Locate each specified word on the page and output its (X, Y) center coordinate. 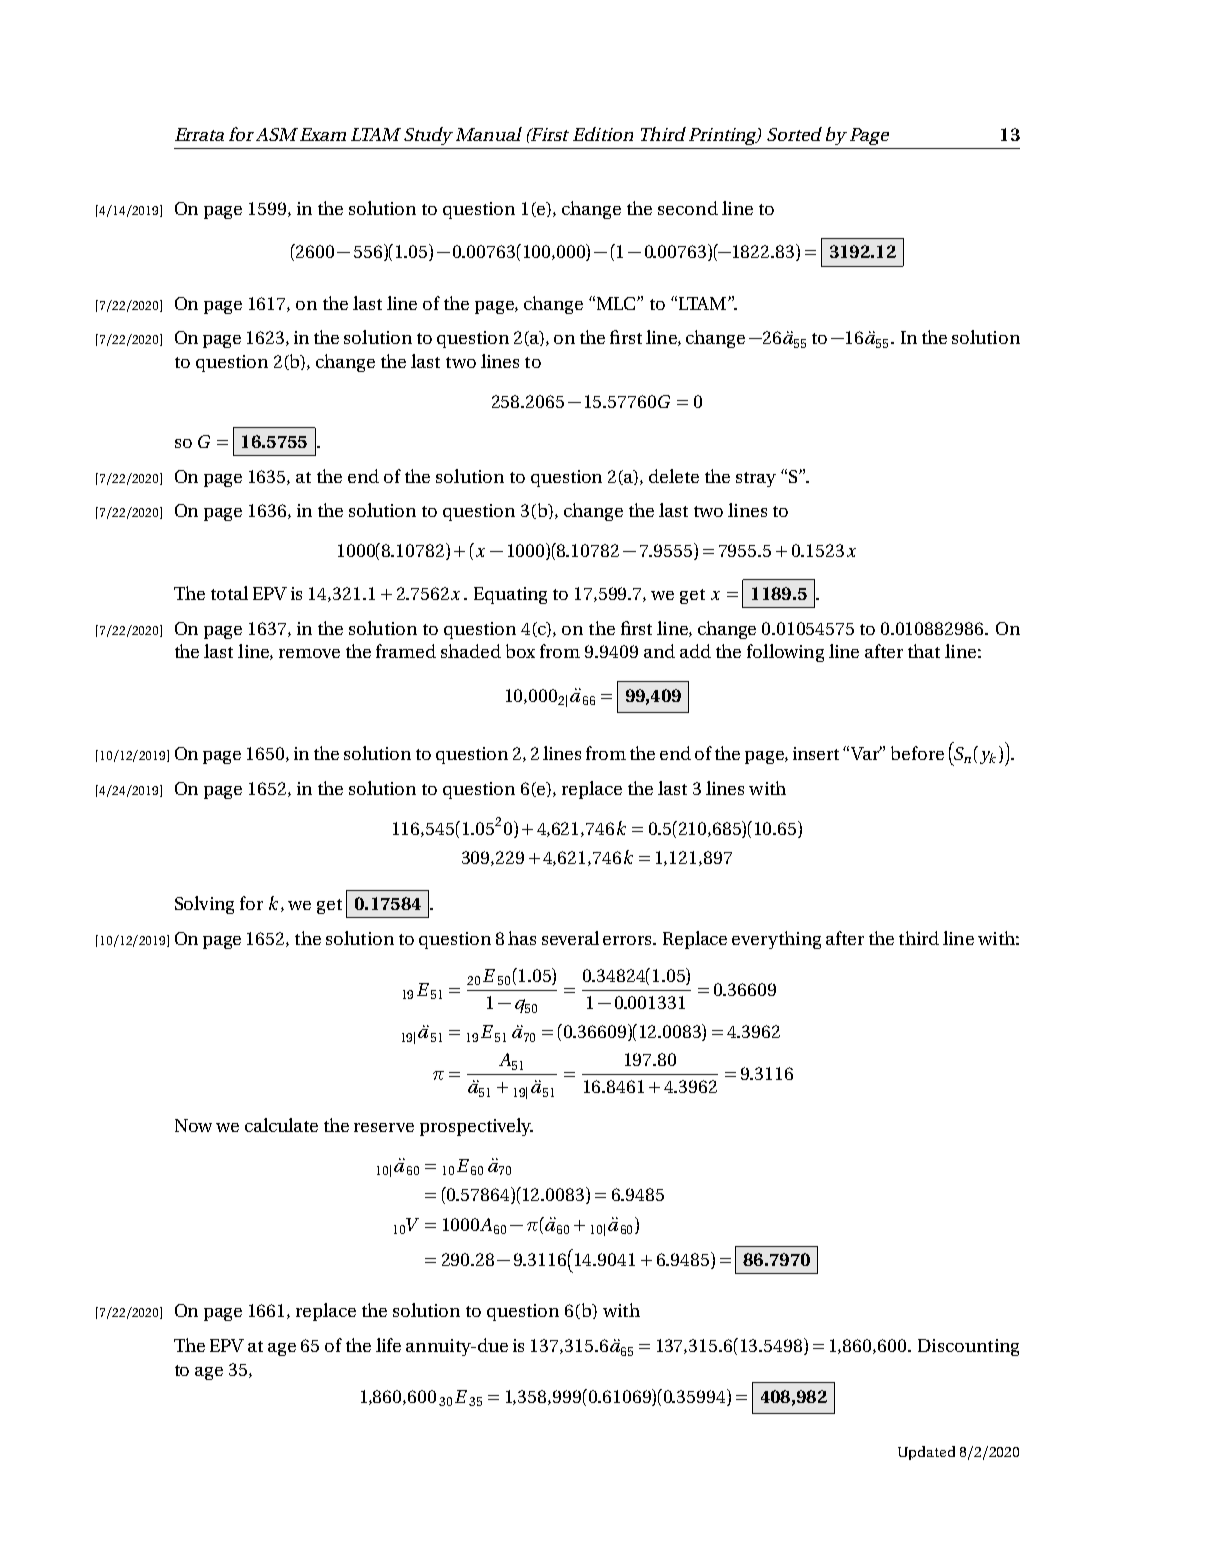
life (388, 1345)
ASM (277, 134)
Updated (926, 1453)
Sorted (794, 134)
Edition (603, 134)
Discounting (968, 1347)
